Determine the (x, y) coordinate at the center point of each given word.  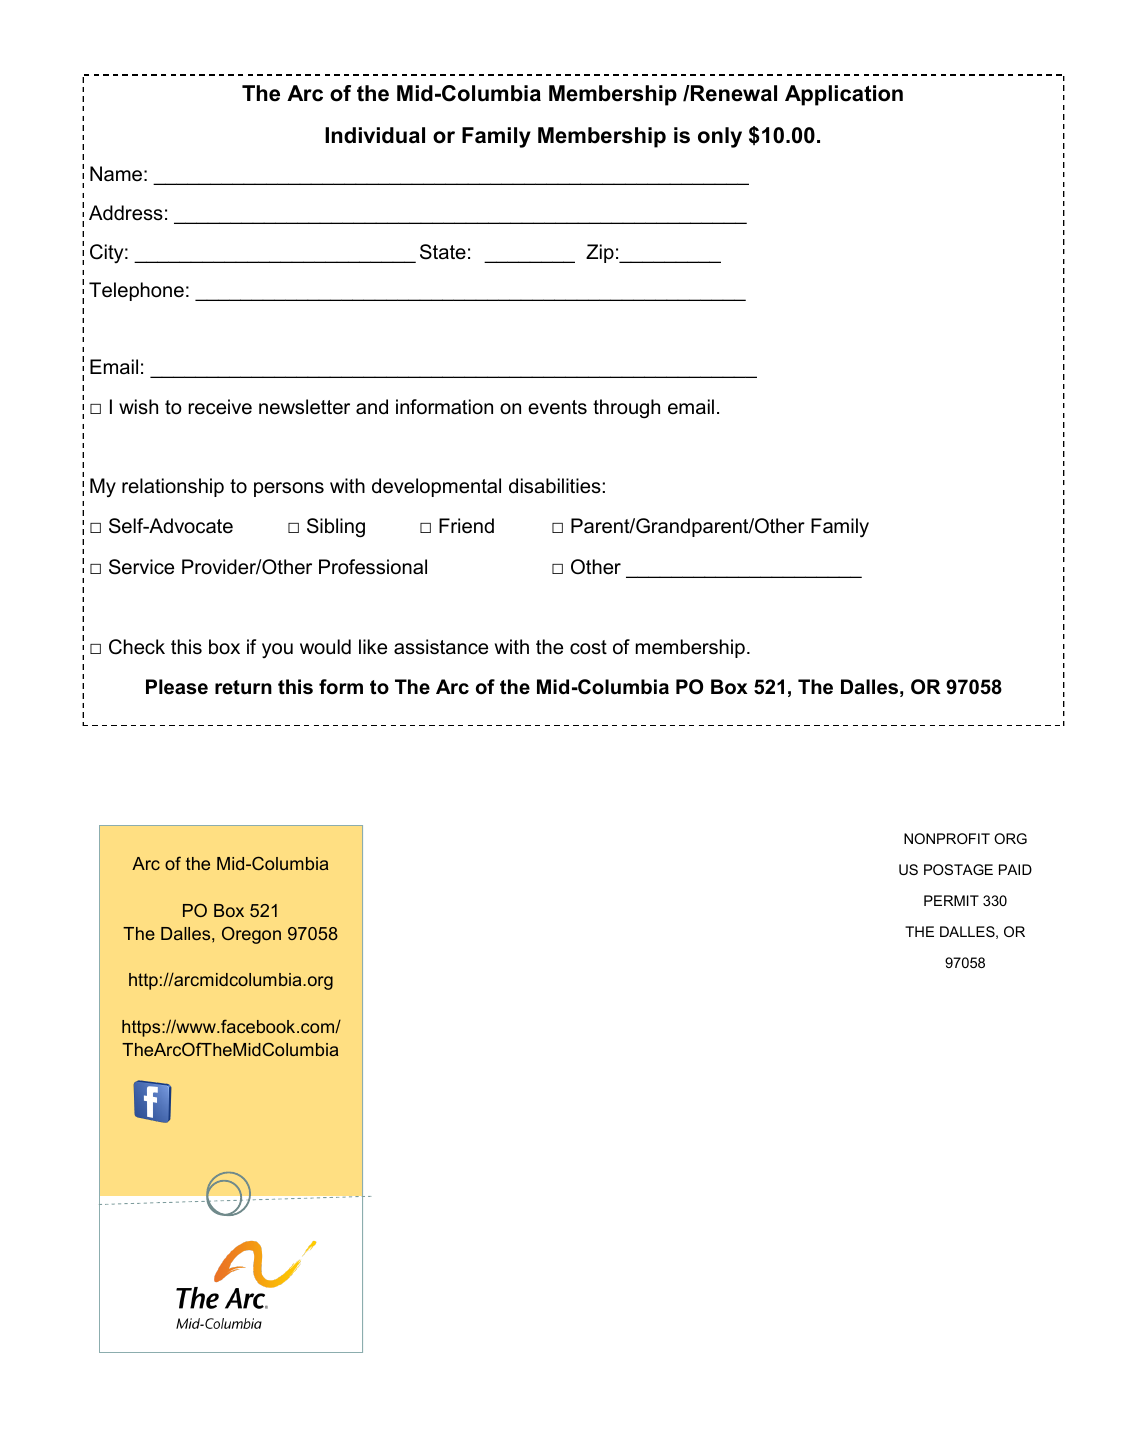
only (720, 137)
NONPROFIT (947, 838)
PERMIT (951, 900)
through (626, 409)
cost (588, 647)
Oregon (251, 935)
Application (844, 95)
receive (220, 407)
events (557, 407)
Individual (375, 135)
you (277, 650)
